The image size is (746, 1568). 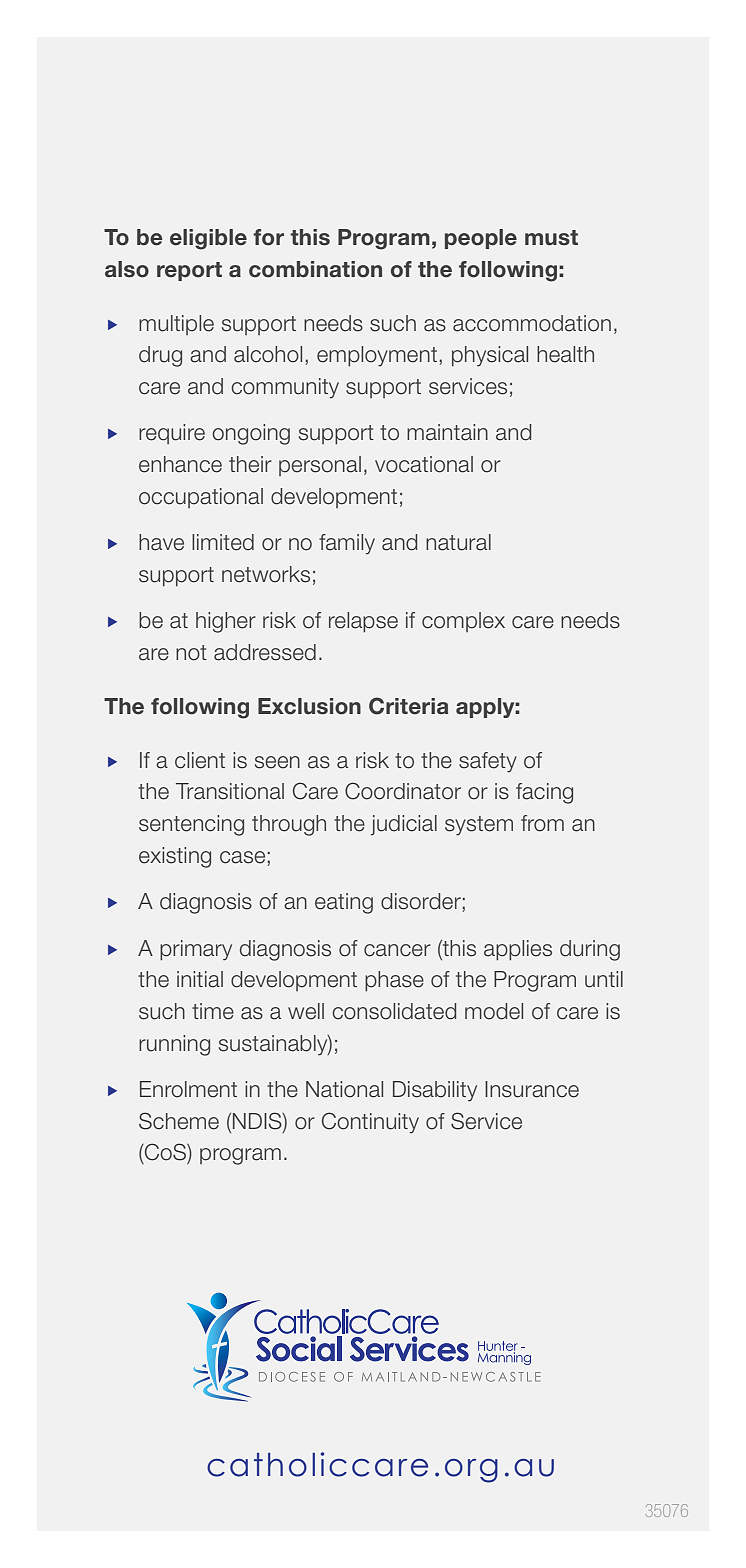 I want to click on natural, so click(x=458, y=542).
